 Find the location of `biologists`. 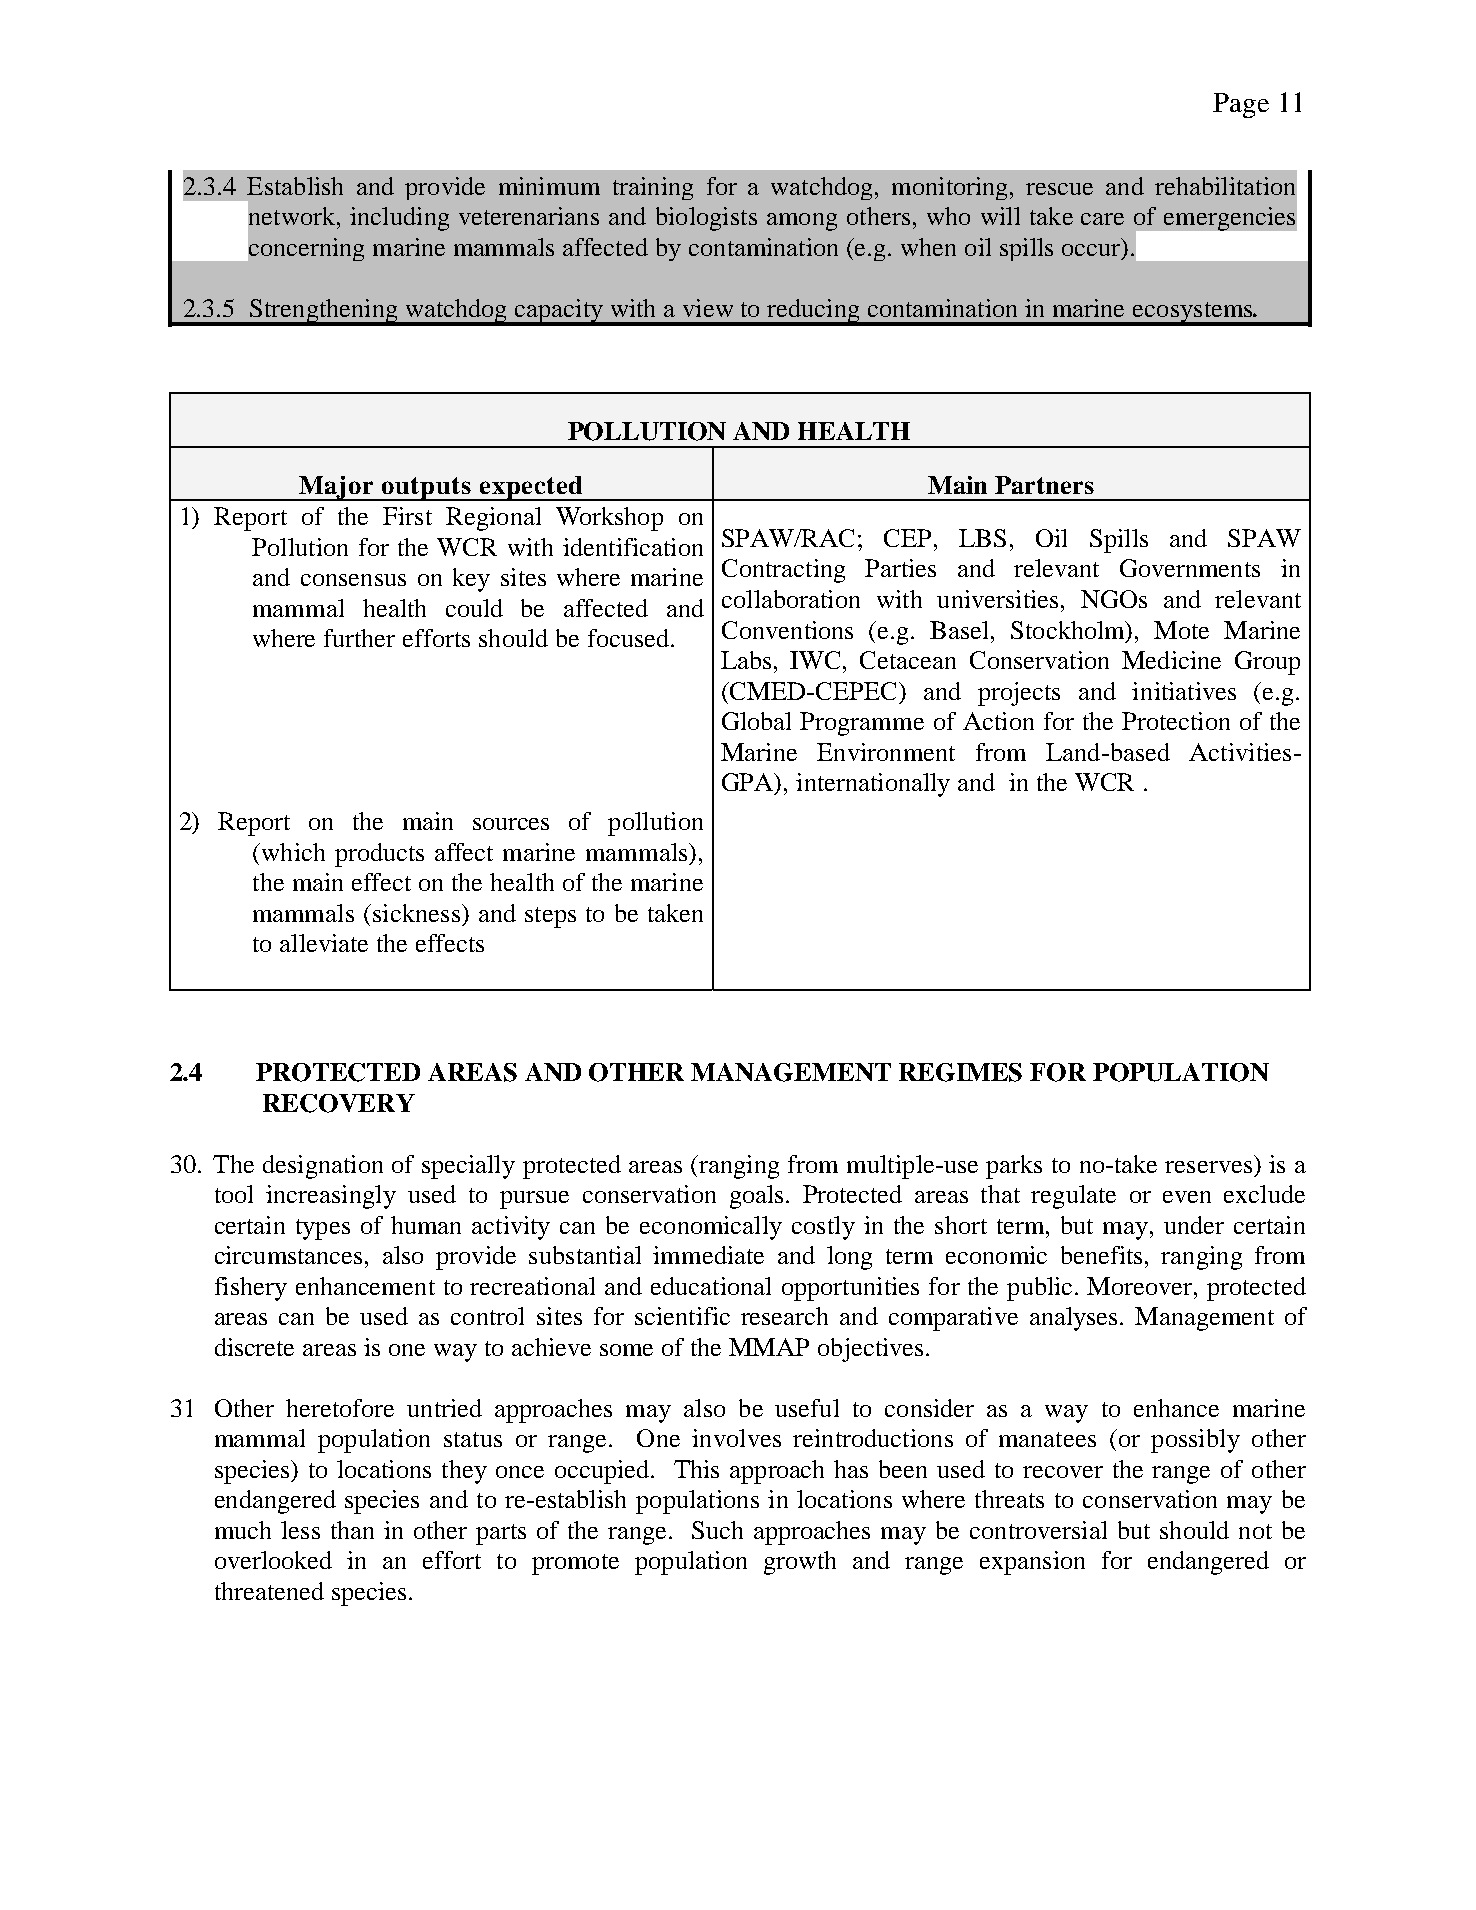

biologists is located at coordinates (706, 219).
